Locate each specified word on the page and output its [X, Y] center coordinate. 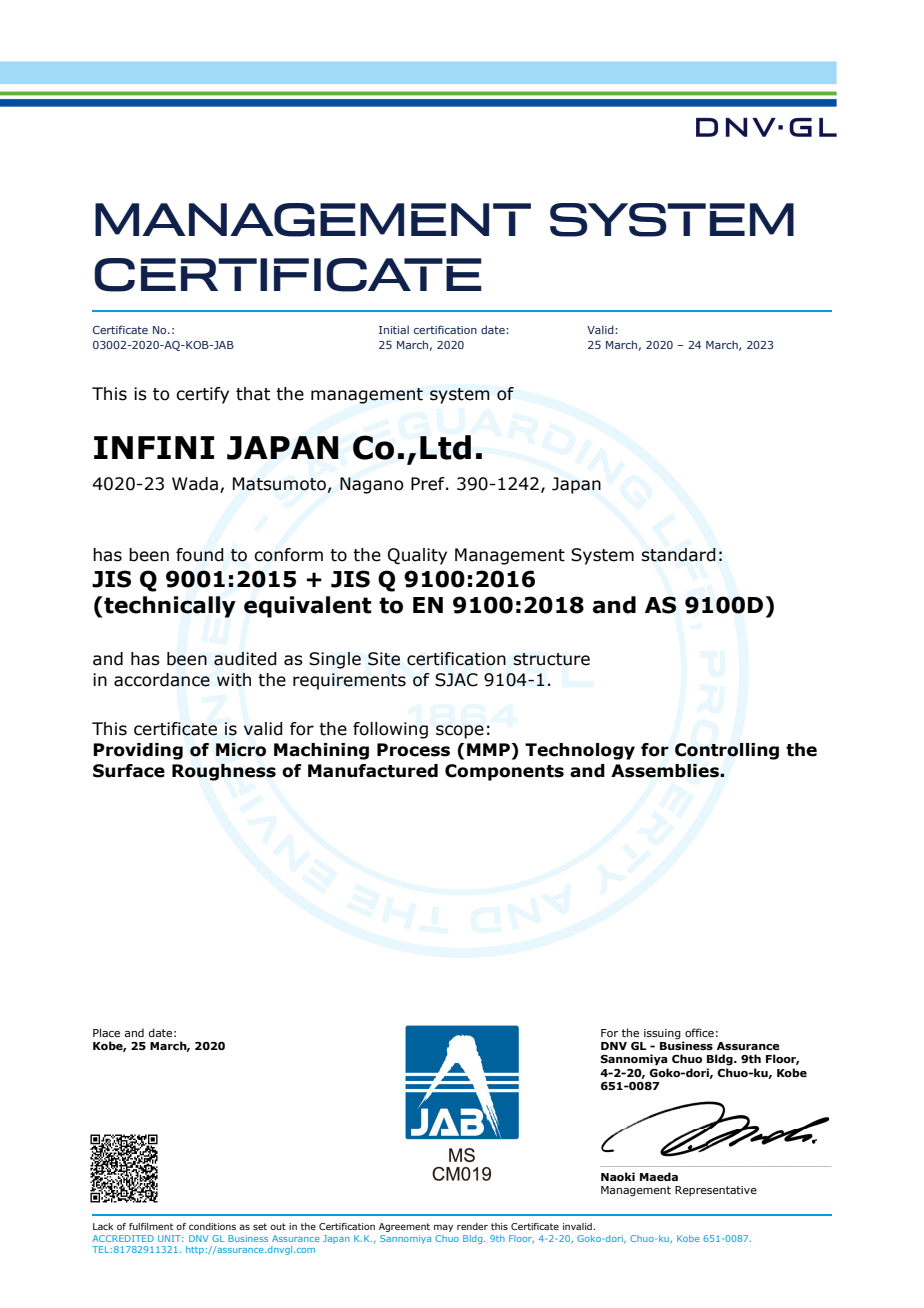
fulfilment [151, 1226]
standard [678, 555]
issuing [663, 1035]
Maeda [659, 1176]
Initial [394, 329]
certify [202, 395]
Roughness [224, 772]
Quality [417, 556]
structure [551, 659]
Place [106, 1032]
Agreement [404, 1227]
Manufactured [373, 771]
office [699, 1032]
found [200, 555]
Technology [580, 751]
